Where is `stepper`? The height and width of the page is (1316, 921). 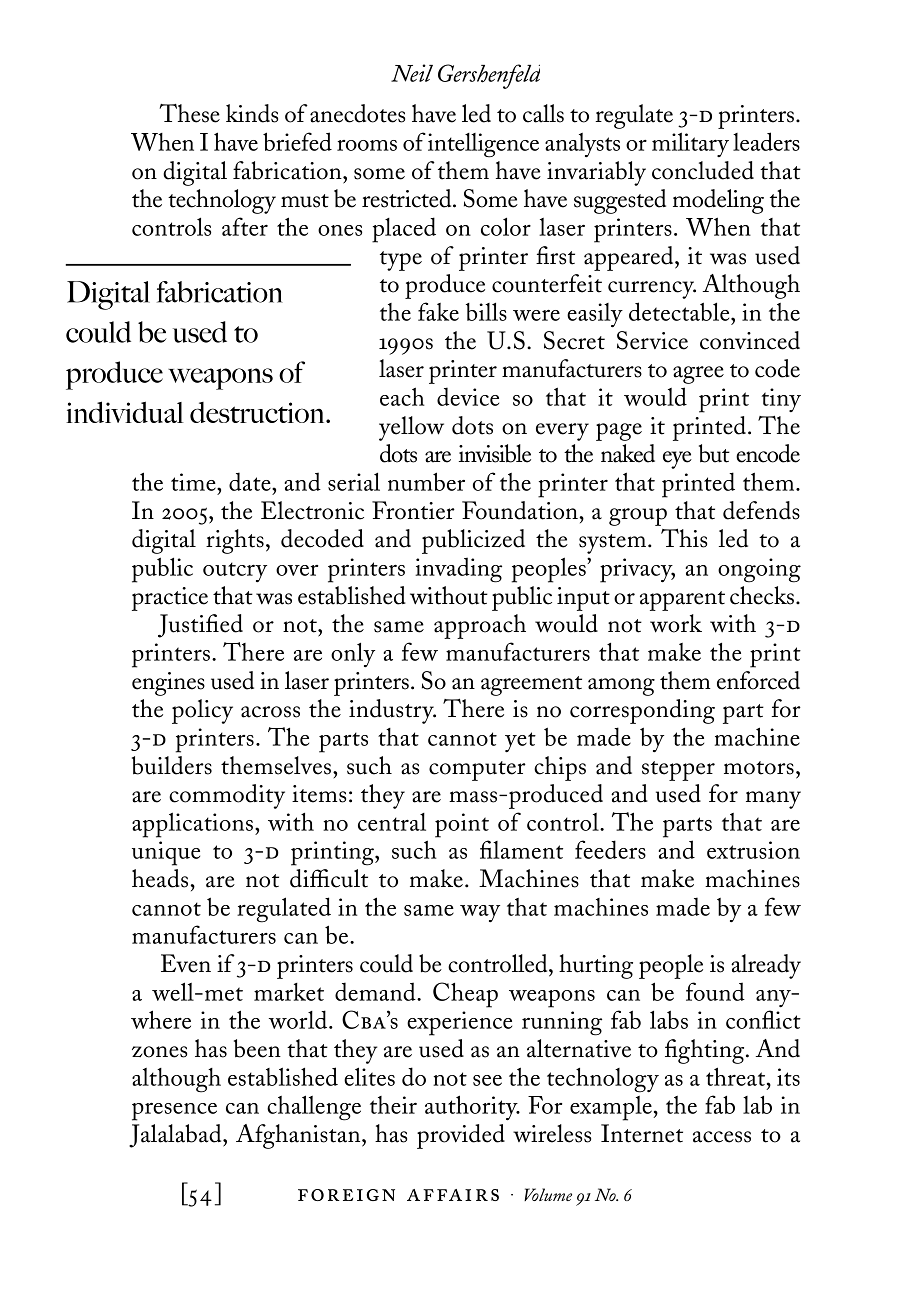 stepper is located at coordinates (678, 771).
